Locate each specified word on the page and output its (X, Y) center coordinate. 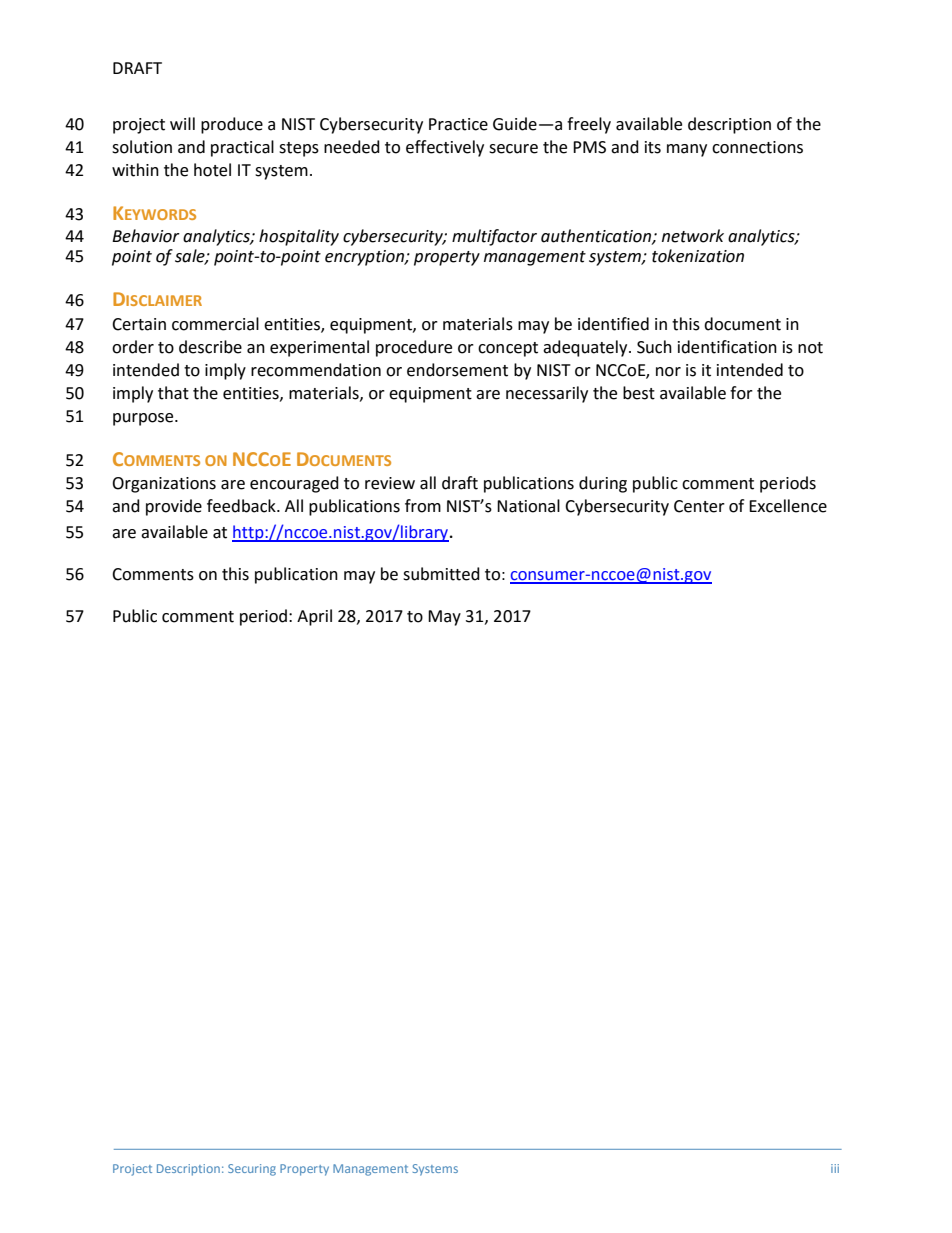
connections (757, 147)
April (314, 617)
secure (513, 149)
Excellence (788, 506)
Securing (252, 1170)
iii (835, 1168)
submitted (441, 574)
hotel (212, 170)
